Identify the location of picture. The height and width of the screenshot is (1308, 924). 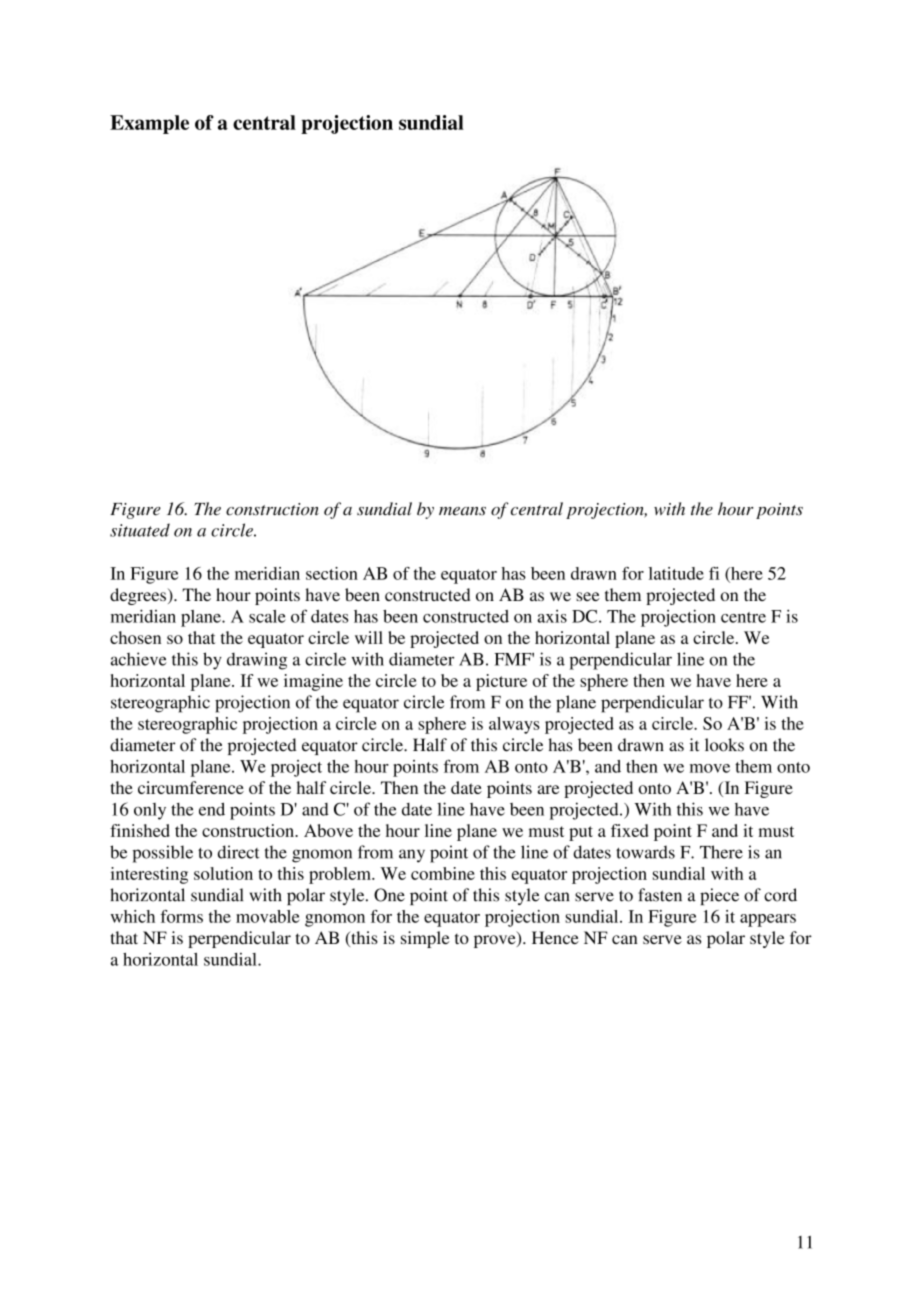
(501, 682).
